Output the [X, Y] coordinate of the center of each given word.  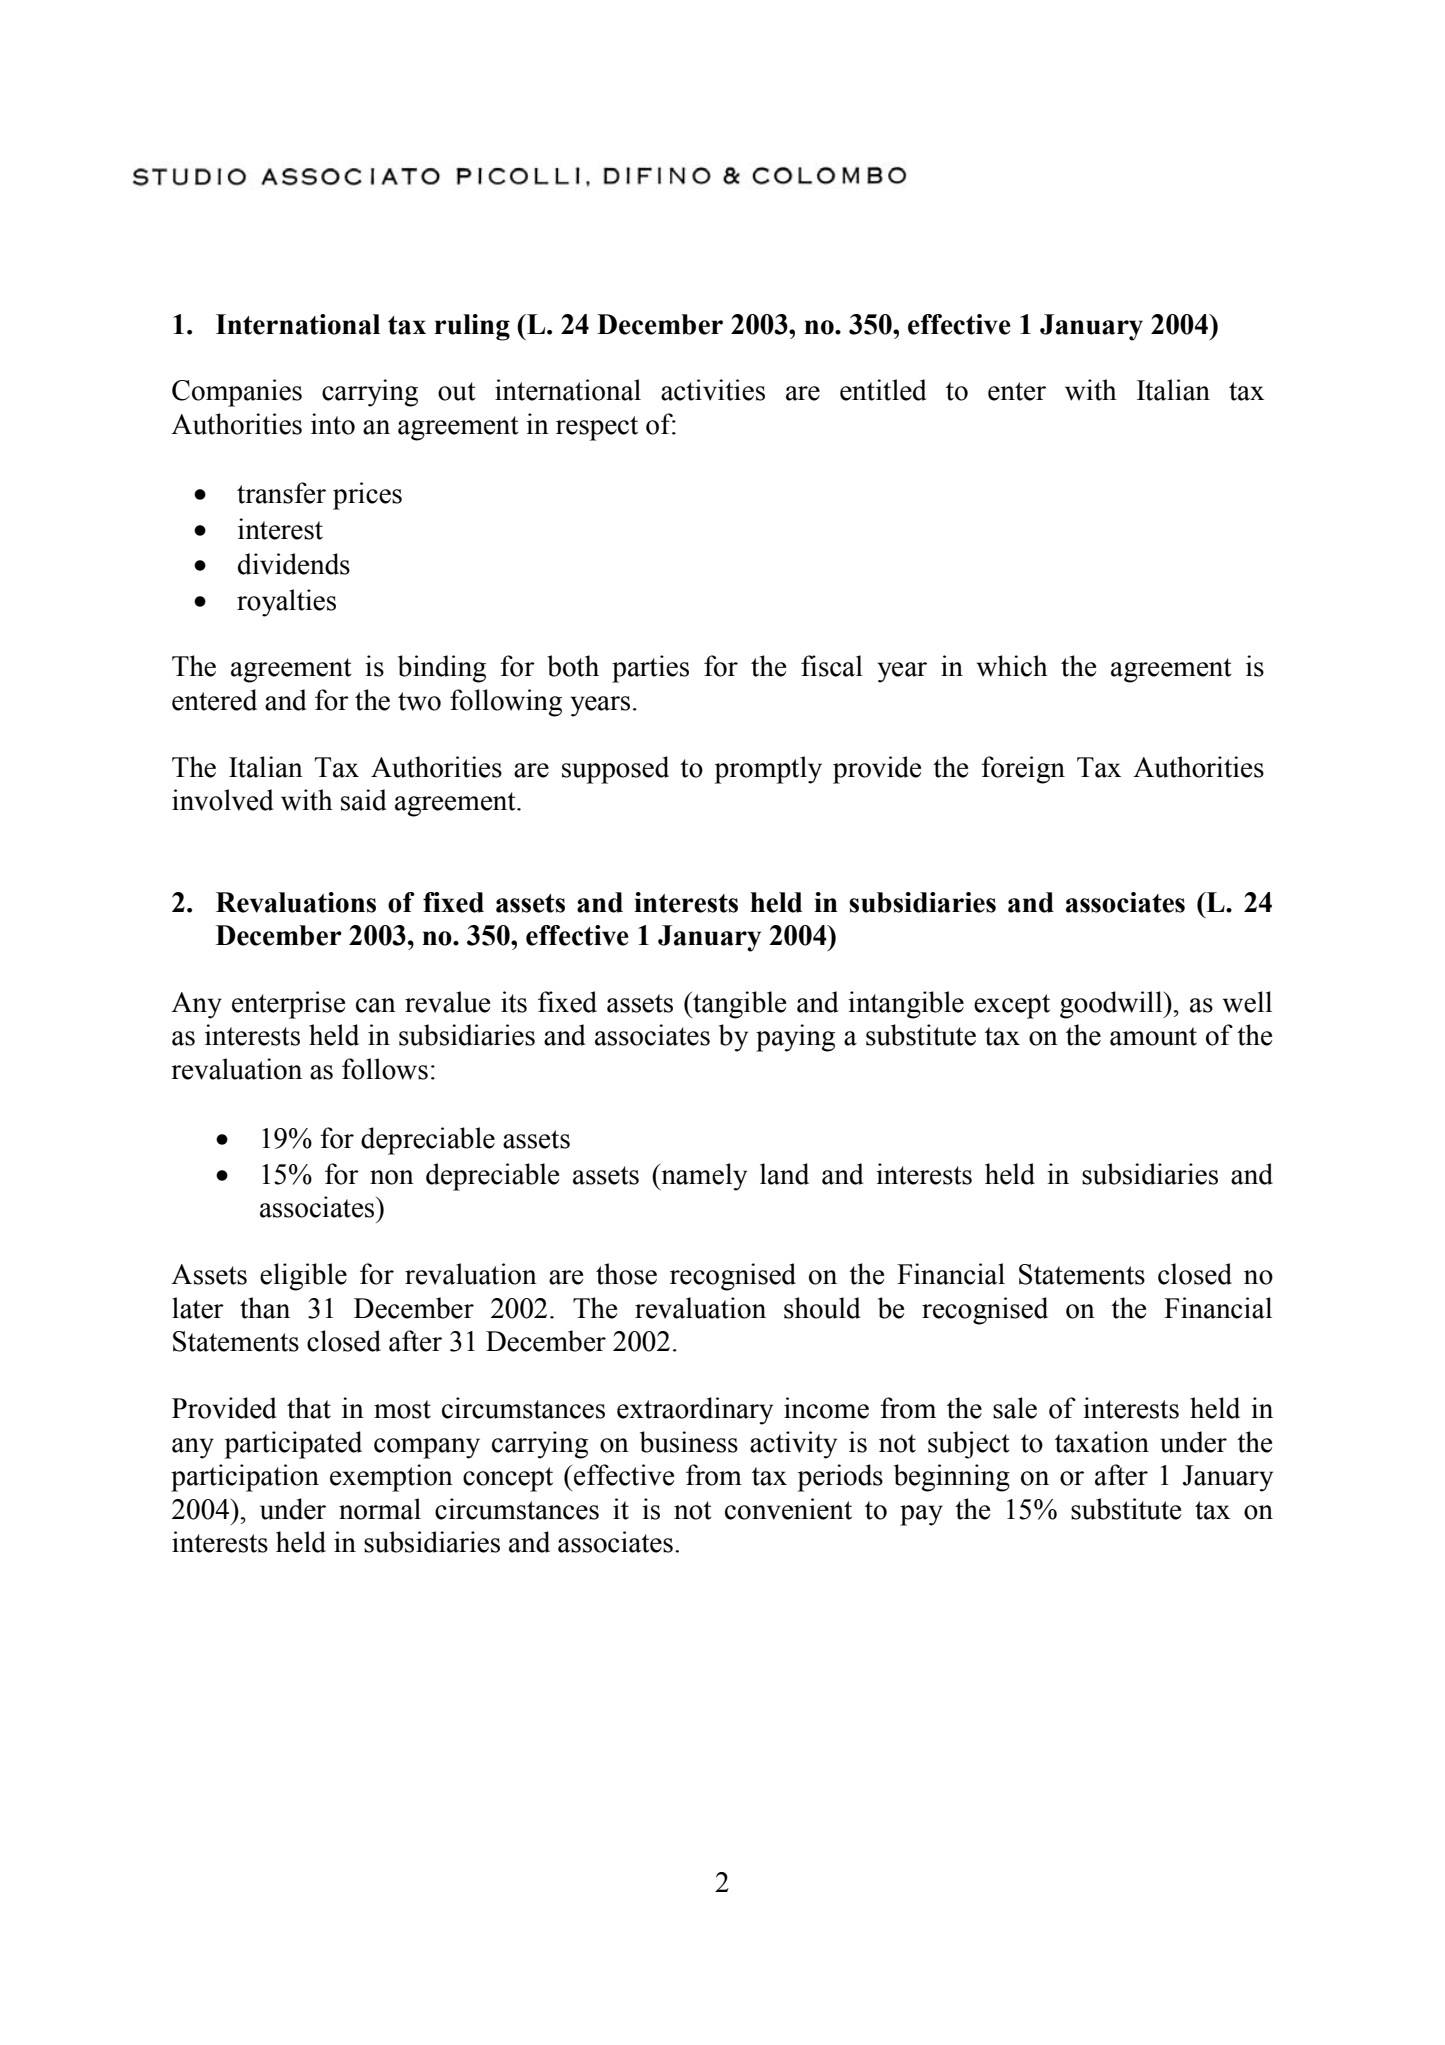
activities [713, 390]
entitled [883, 390]
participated [293, 1445]
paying [795, 1038]
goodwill [1112, 1005]
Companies [237, 393]
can [376, 1005]
